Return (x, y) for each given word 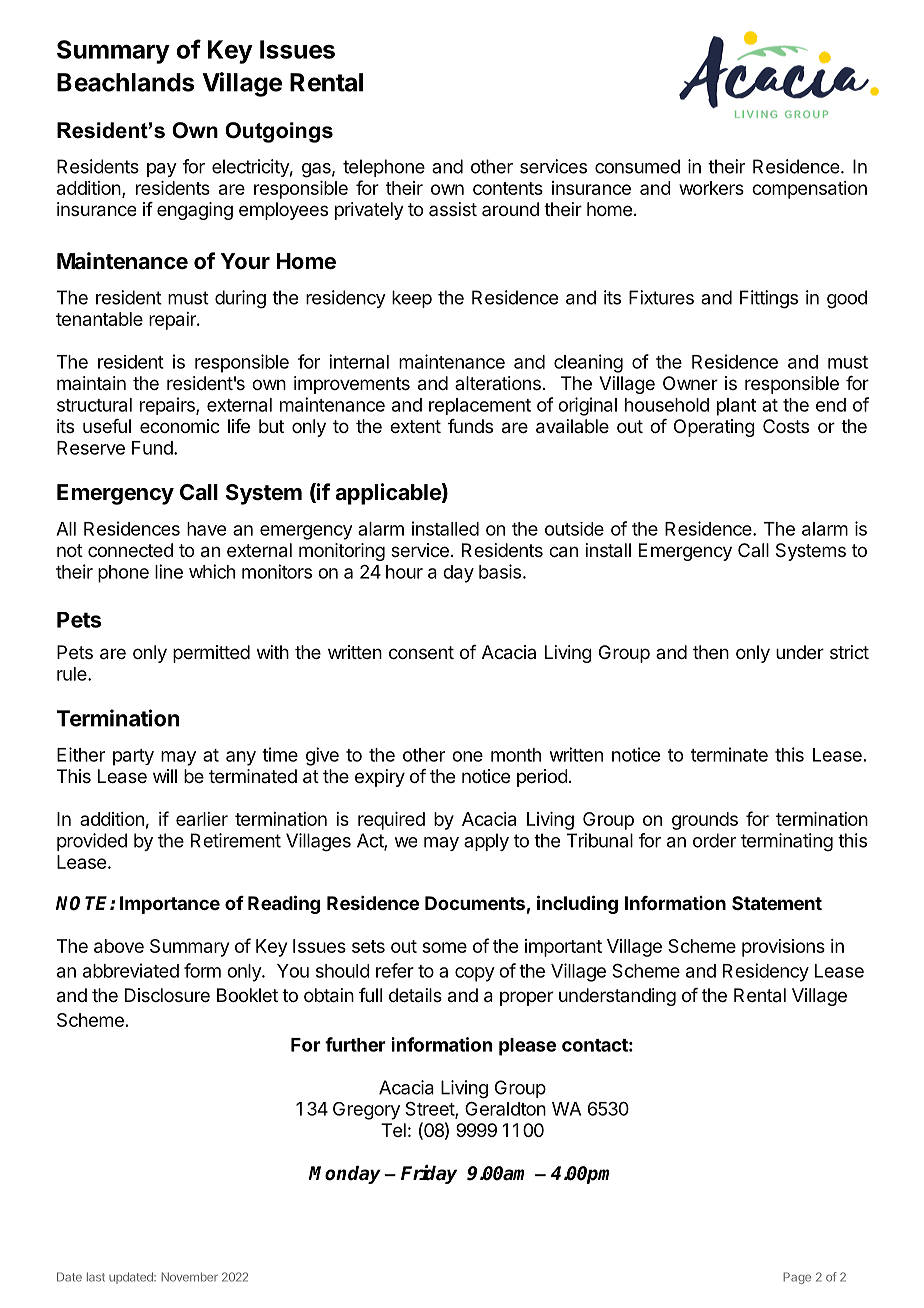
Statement (777, 903)
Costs (786, 426)
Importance (170, 905)
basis (500, 571)
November (189, 1277)
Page (797, 1278)
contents (508, 188)
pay (162, 170)
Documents (475, 903)
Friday (429, 1174)
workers (711, 188)
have (206, 529)
